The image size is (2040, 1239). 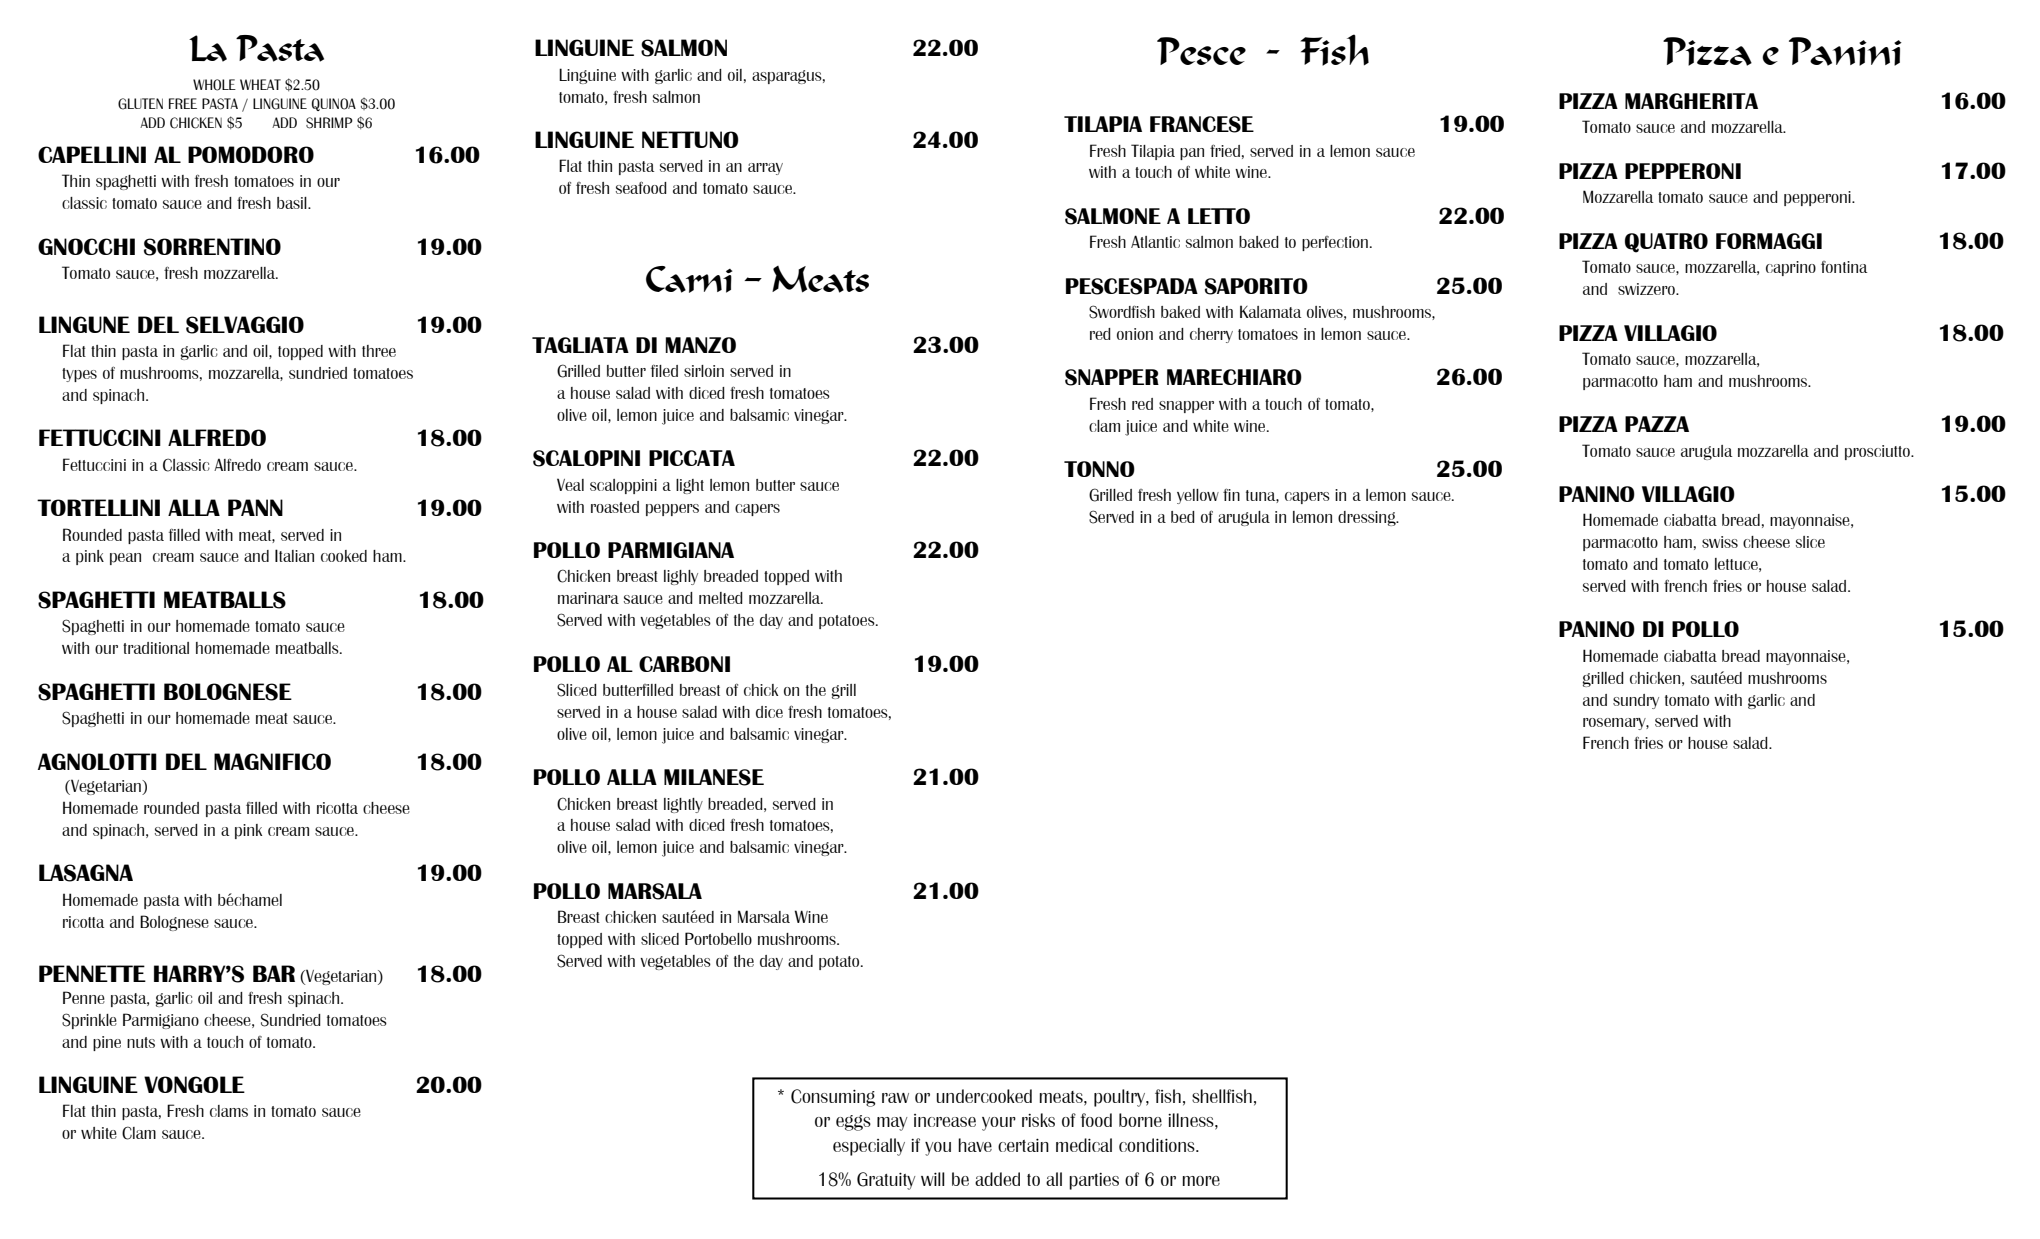 I want to click on PANN, so click(x=255, y=507).
